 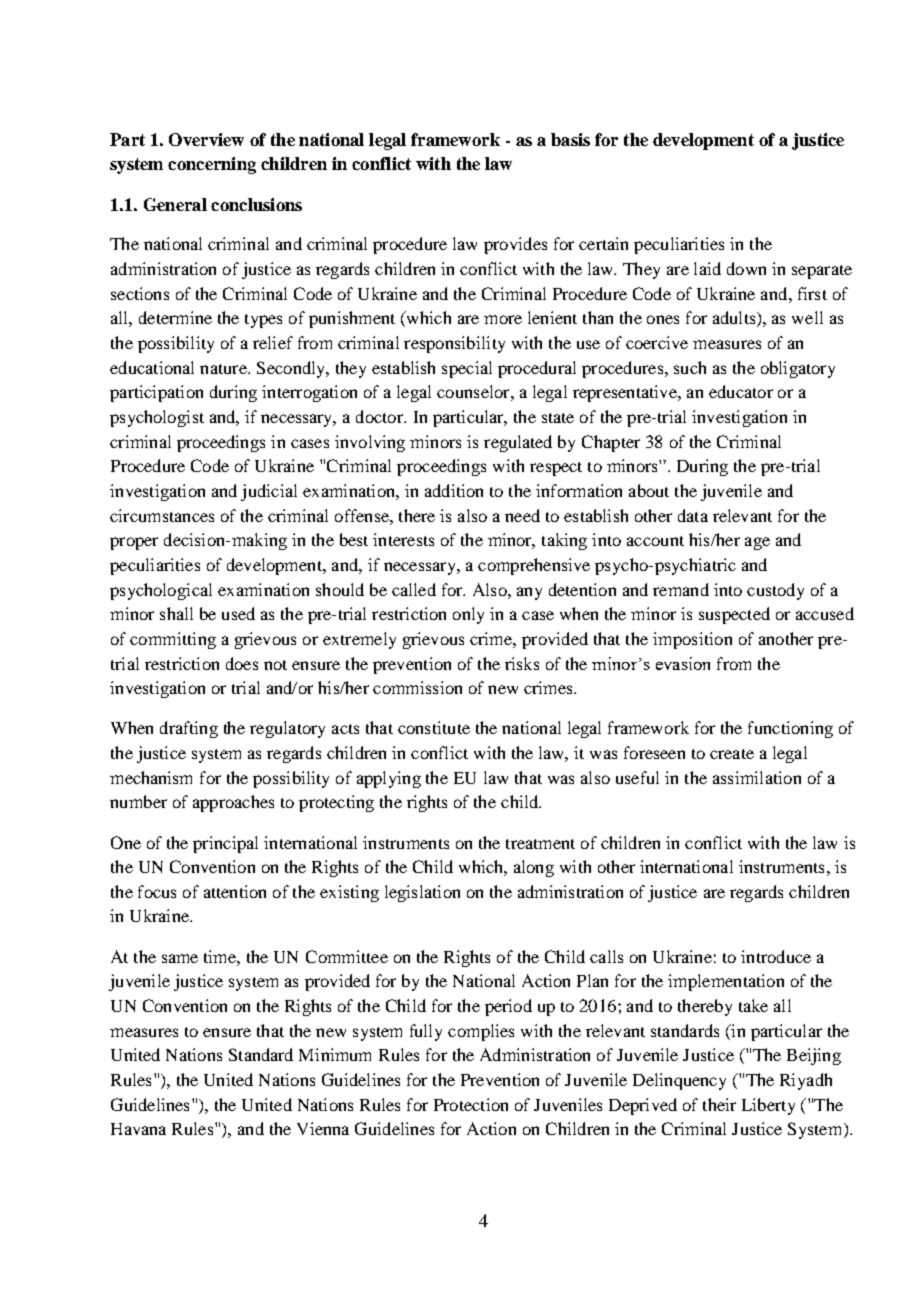 I want to click on concerning, so click(x=212, y=165).
